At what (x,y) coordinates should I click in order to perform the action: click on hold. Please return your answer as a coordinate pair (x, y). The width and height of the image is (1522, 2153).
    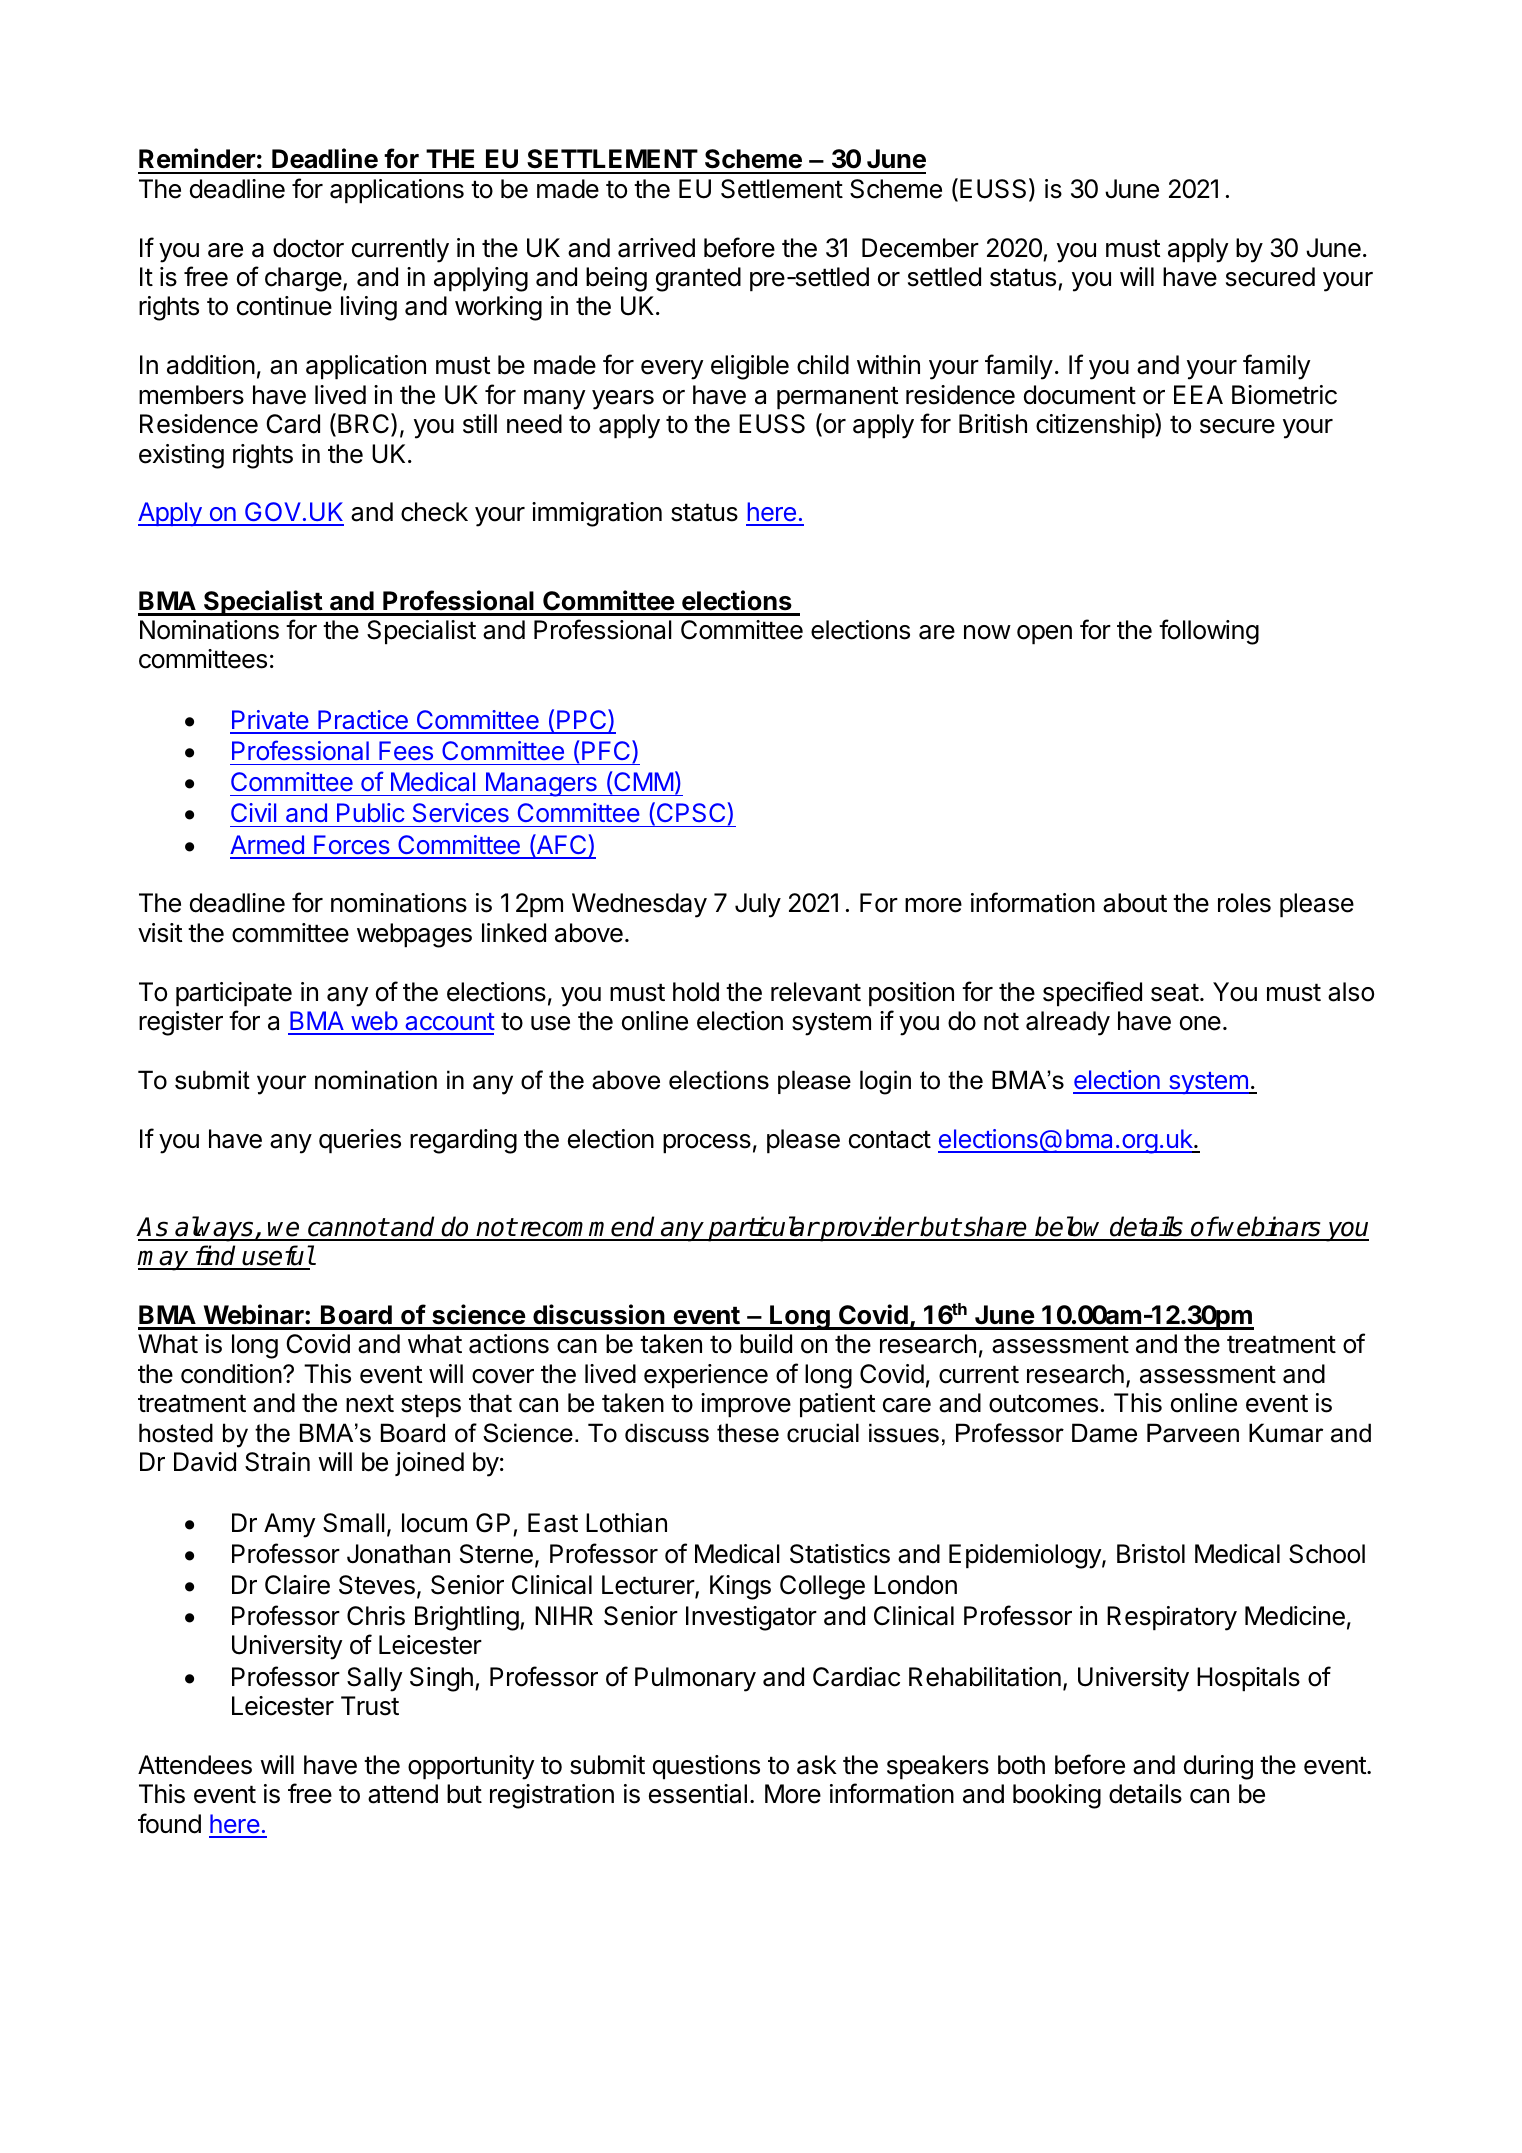
    Looking at the image, I should click on (696, 992).
